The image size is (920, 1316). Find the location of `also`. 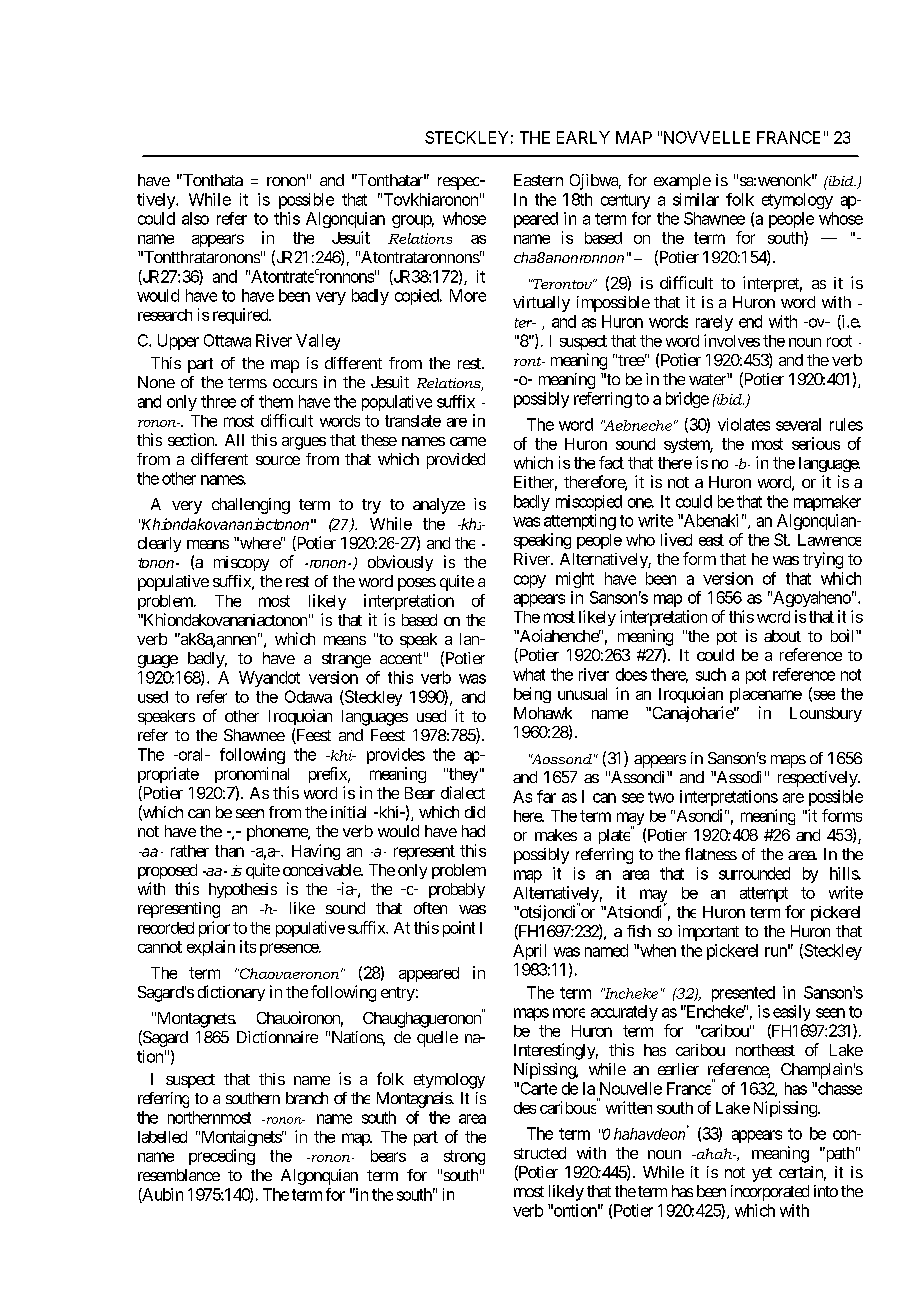

also is located at coordinates (195, 218).
